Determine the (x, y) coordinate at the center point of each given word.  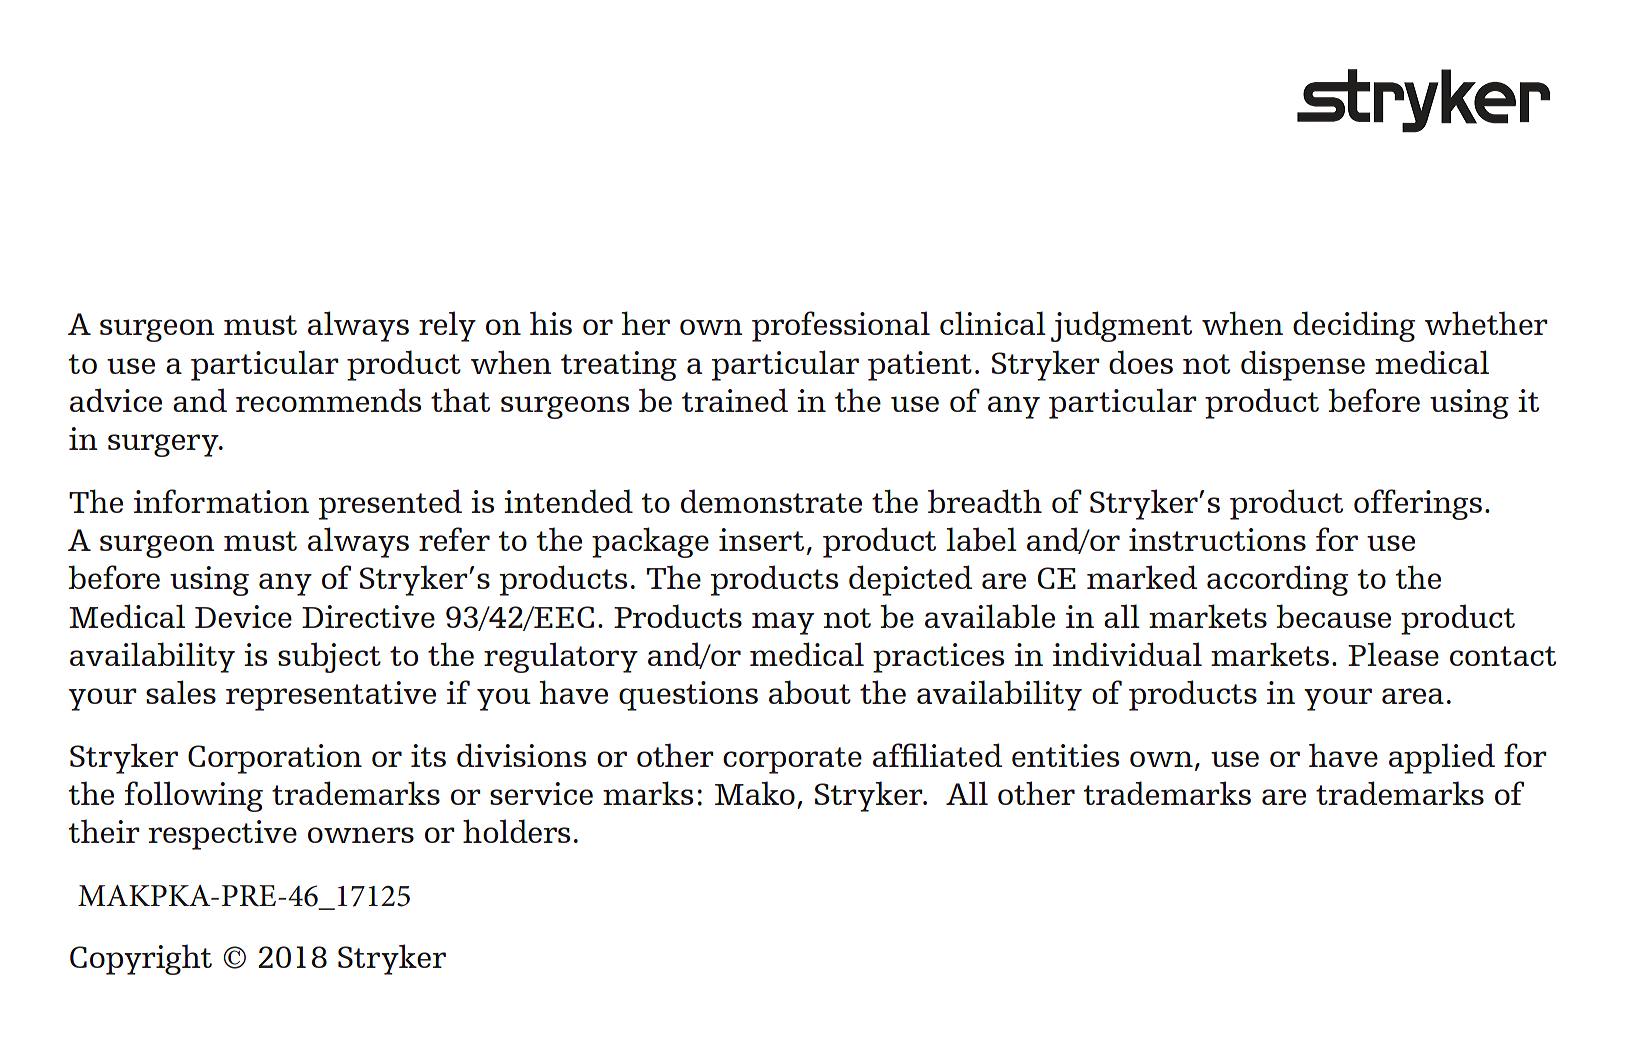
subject (329, 657)
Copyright (141, 959)
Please (1393, 654)
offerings (1418, 504)
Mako (755, 793)
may (783, 623)
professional (841, 326)
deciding (1354, 326)
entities (1065, 755)
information (221, 501)
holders (516, 831)
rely (447, 326)
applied (1442, 758)
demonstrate (771, 501)
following (194, 796)
